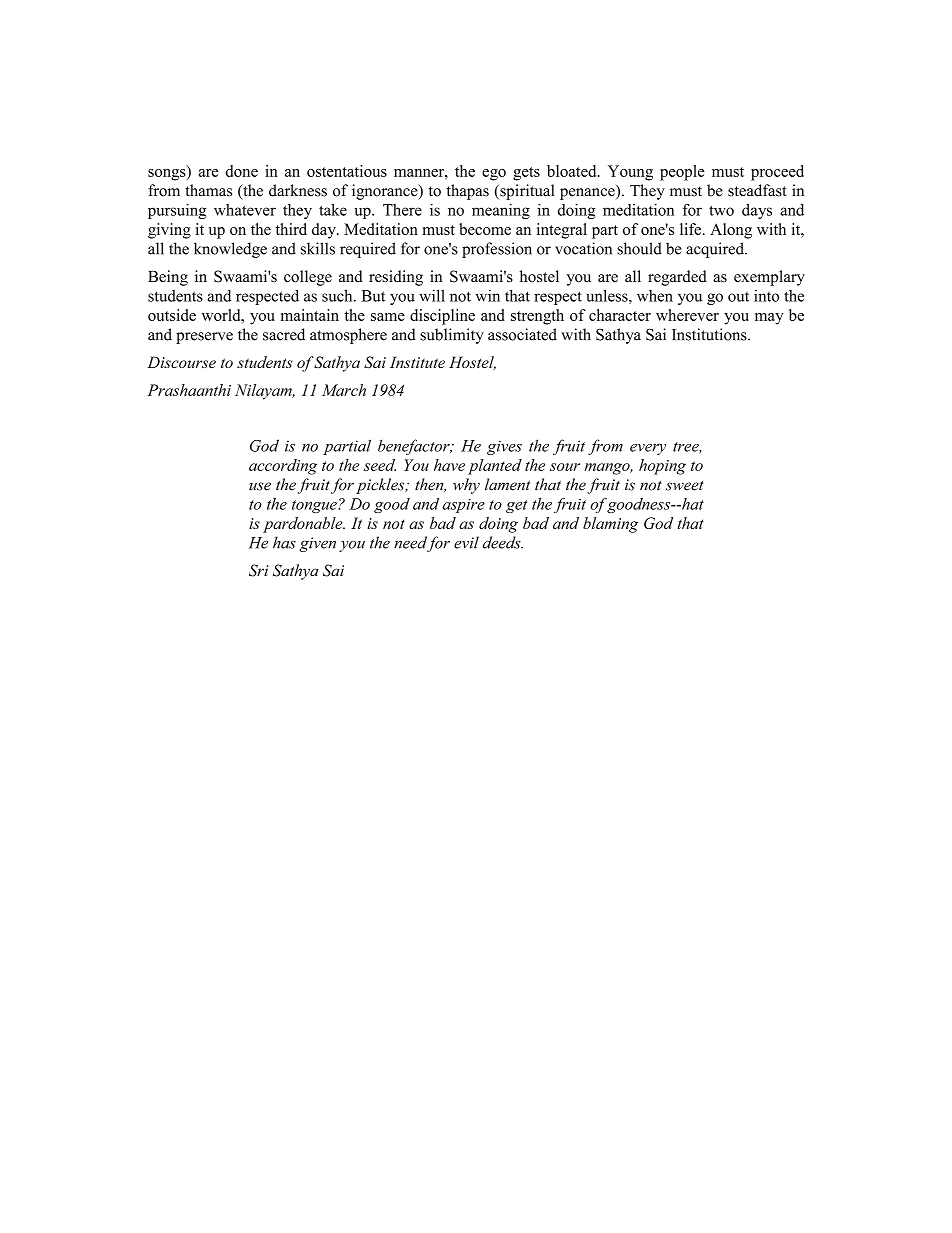 This document has height=1233, width=952. I want to click on have, so click(449, 465).
